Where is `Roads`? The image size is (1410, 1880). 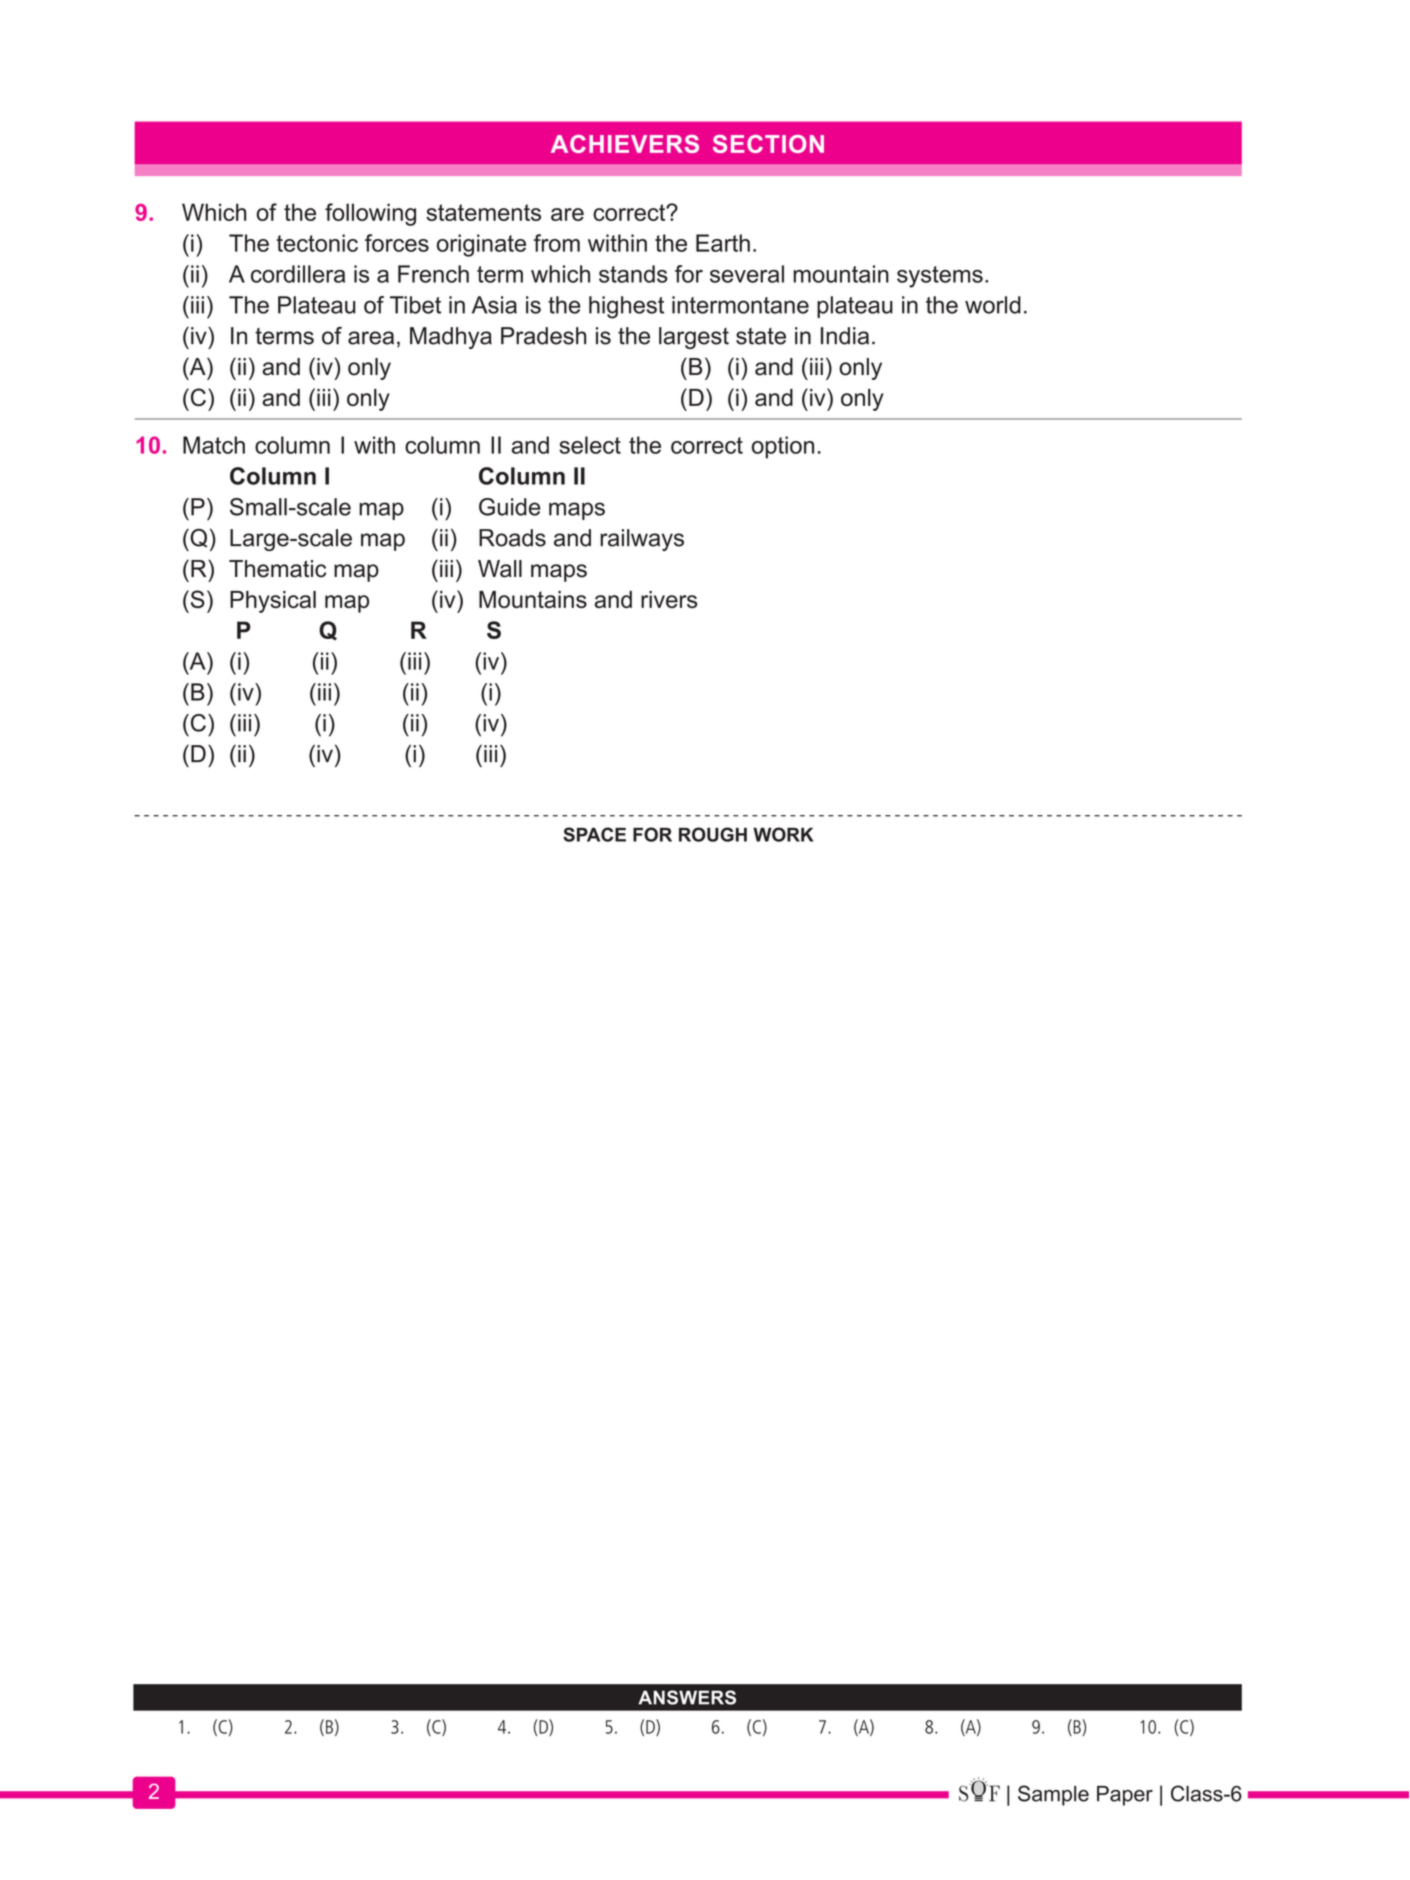 Roads is located at coordinates (512, 538).
